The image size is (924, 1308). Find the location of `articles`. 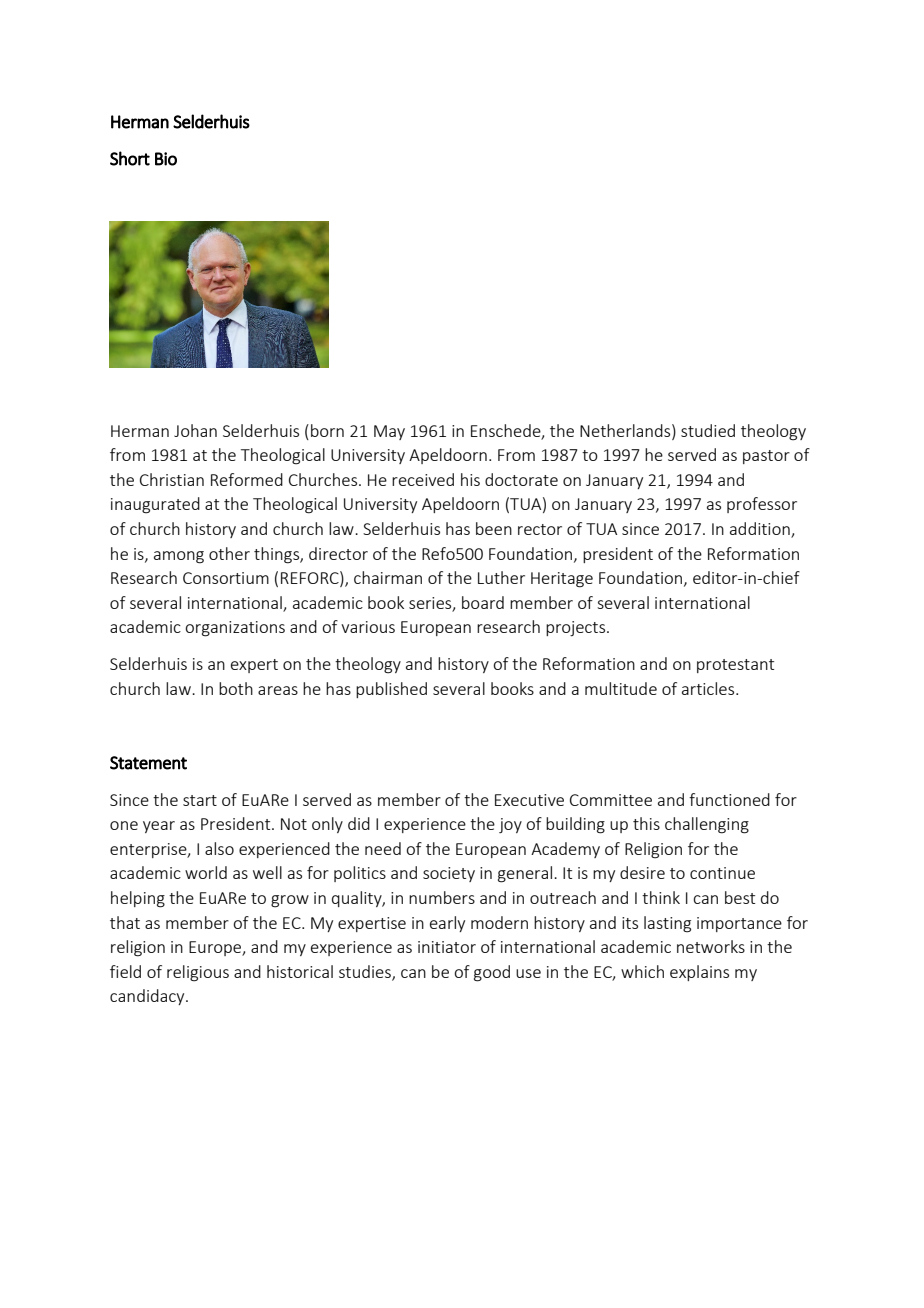

articles is located at coordinates (709, 688).
